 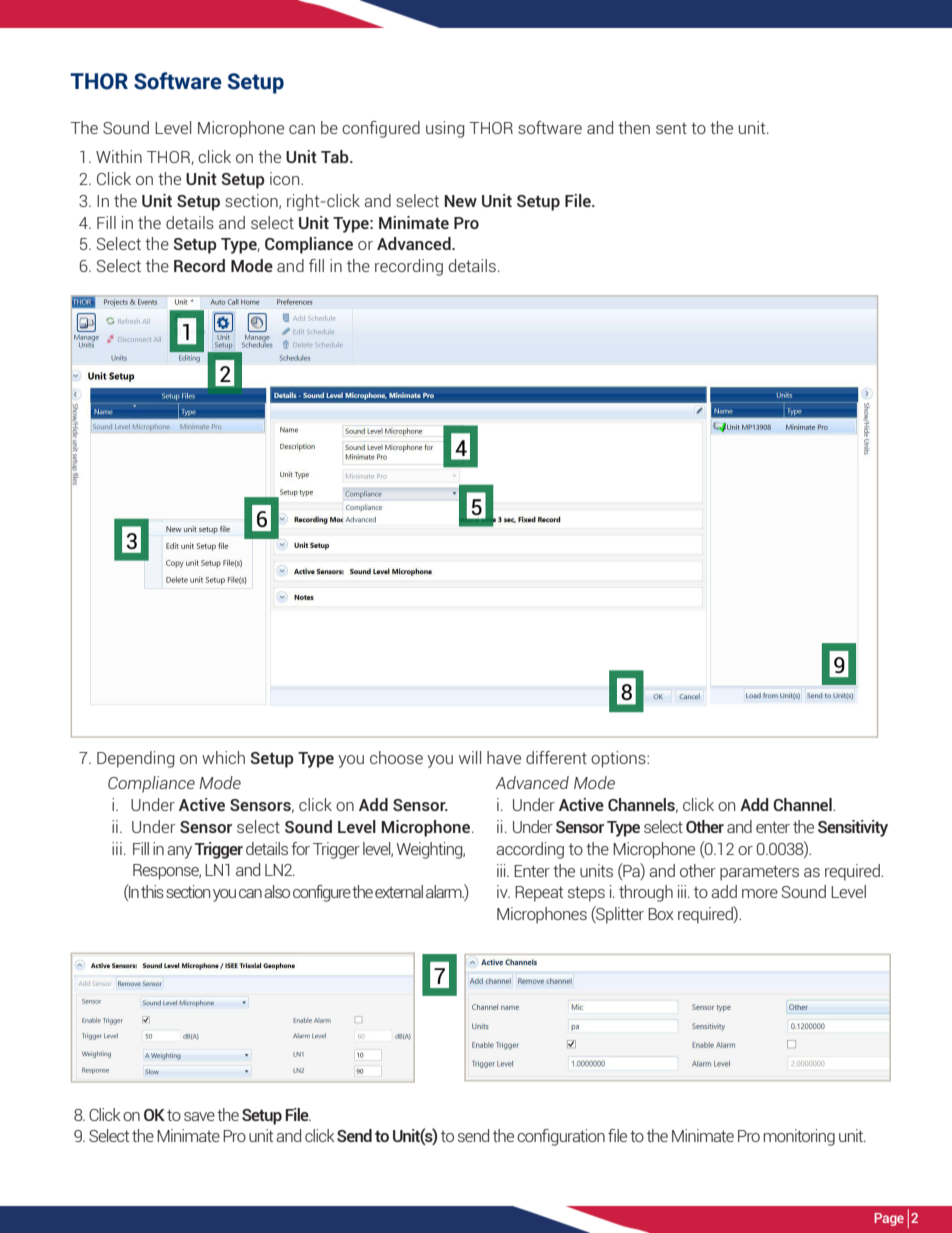 I want to click on according, so click(x=530, y=850).
